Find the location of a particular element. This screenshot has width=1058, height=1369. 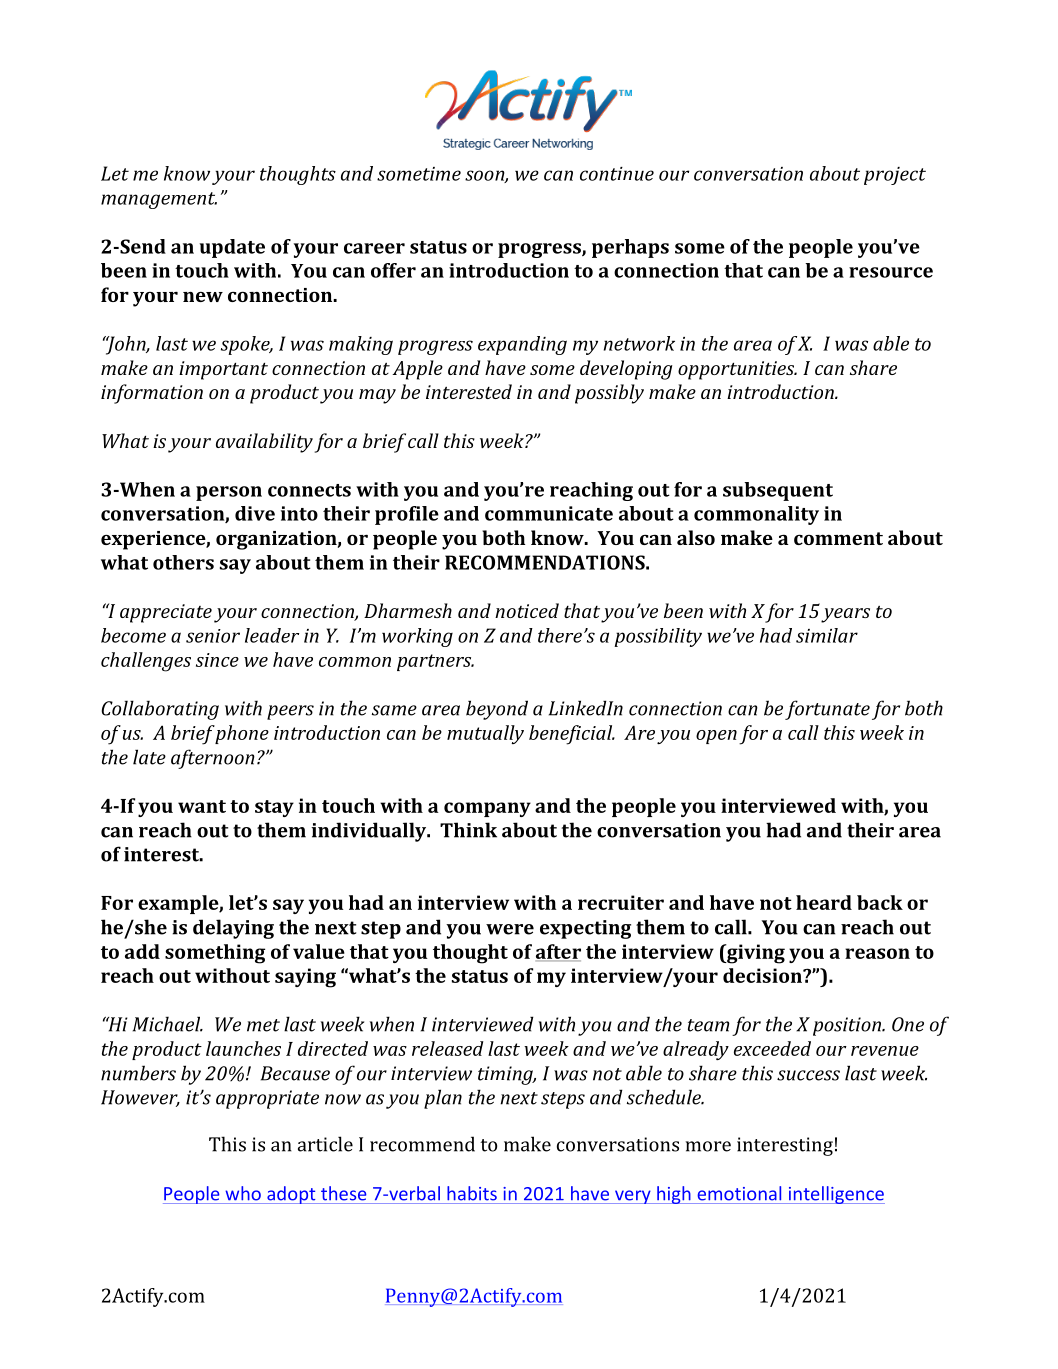

project is located at coordinates (895, 176).
